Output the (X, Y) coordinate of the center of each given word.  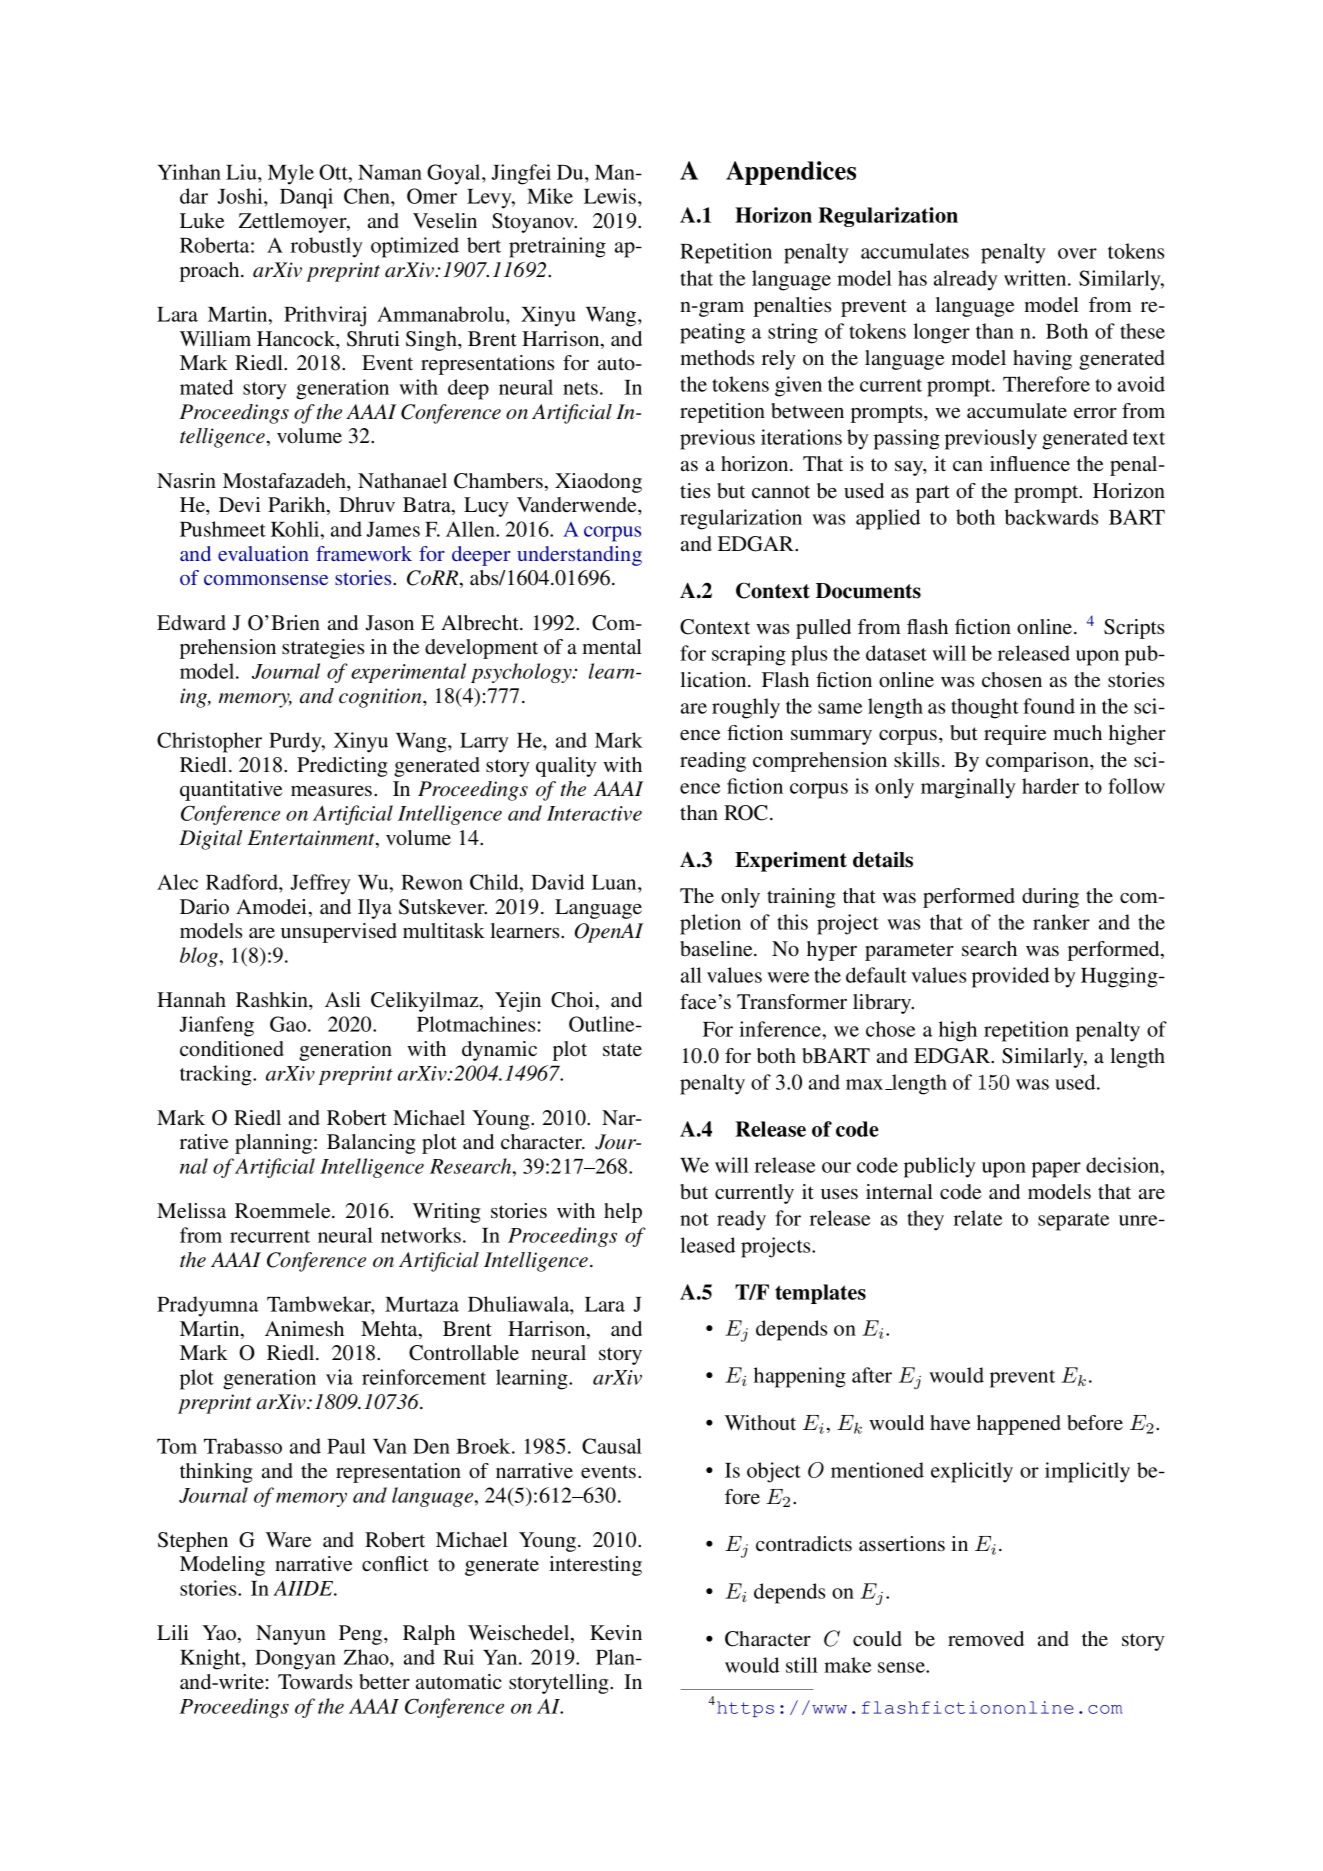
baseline (717, 948)
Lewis (611, 196)
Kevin (616, 1632)
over (1077, 253)
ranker (1061, 922)
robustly (327, 247)
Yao (219, 1632)
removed (986, 1639)
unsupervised (339, 933)
